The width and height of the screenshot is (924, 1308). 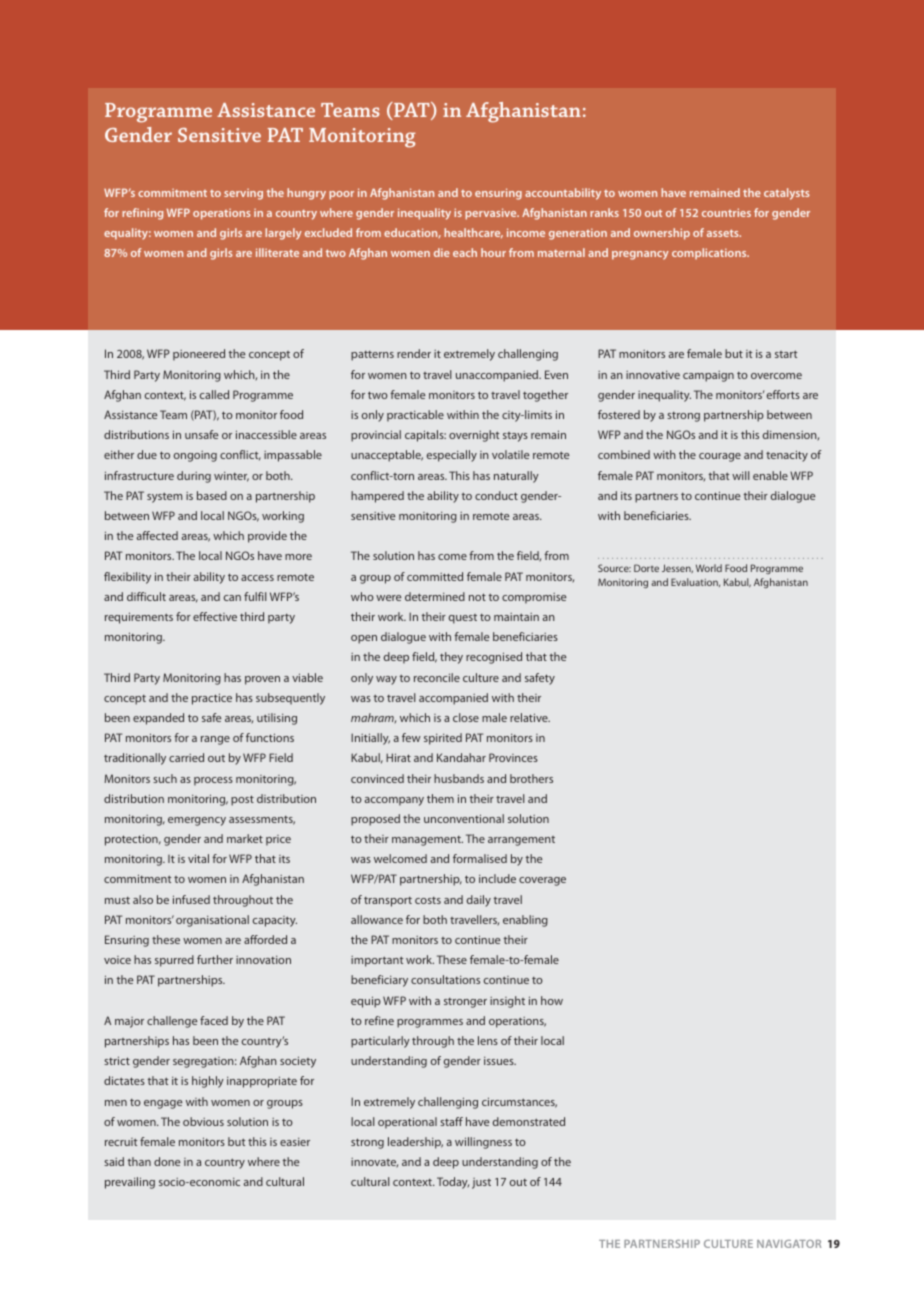 What do you see at coordinates (473, 233) in the screenshot?
I see `healthcare` at bounding box center [473, 233].
